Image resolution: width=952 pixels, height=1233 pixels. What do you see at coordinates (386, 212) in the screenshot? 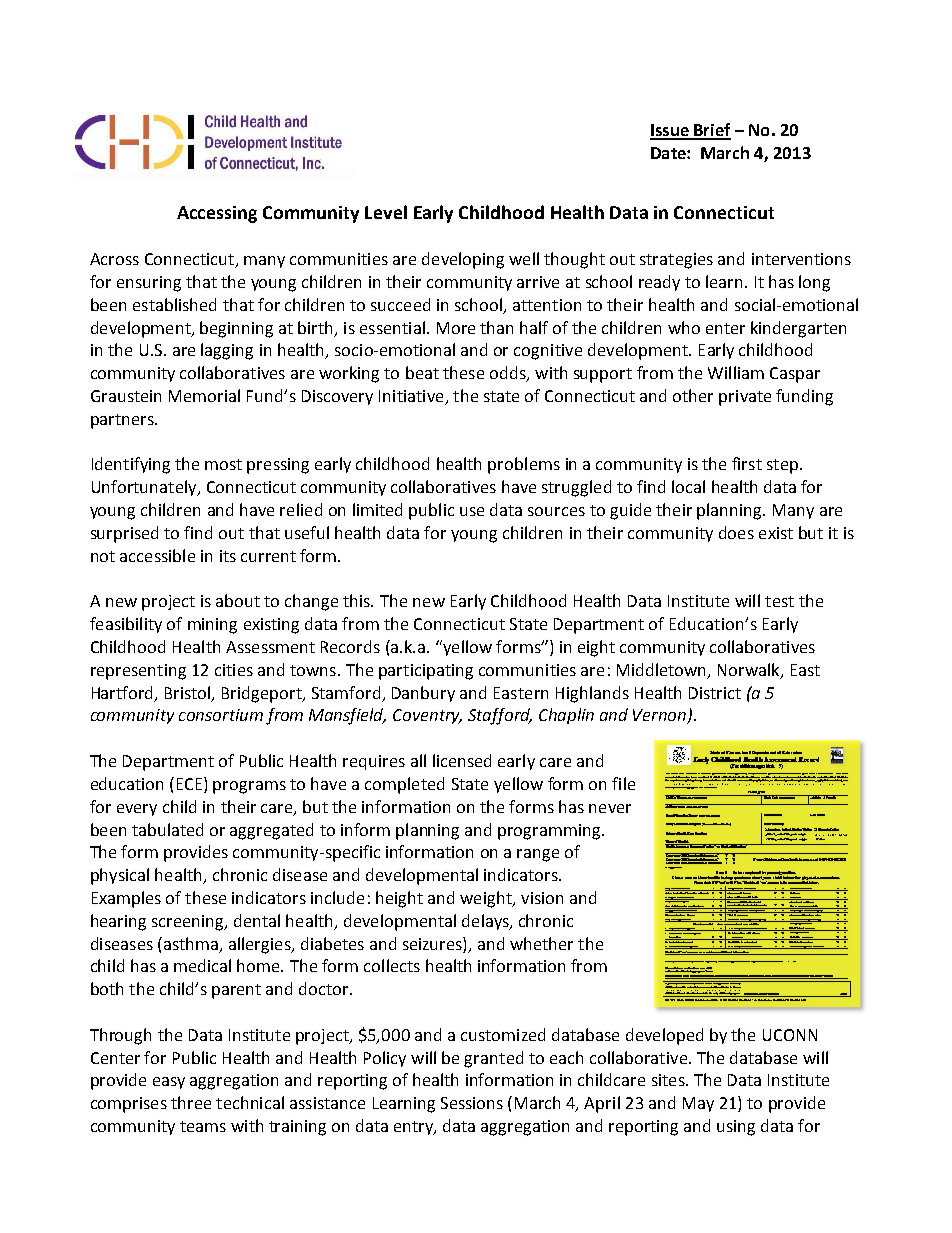
I see `Level` at bounding box center [386, 212].
